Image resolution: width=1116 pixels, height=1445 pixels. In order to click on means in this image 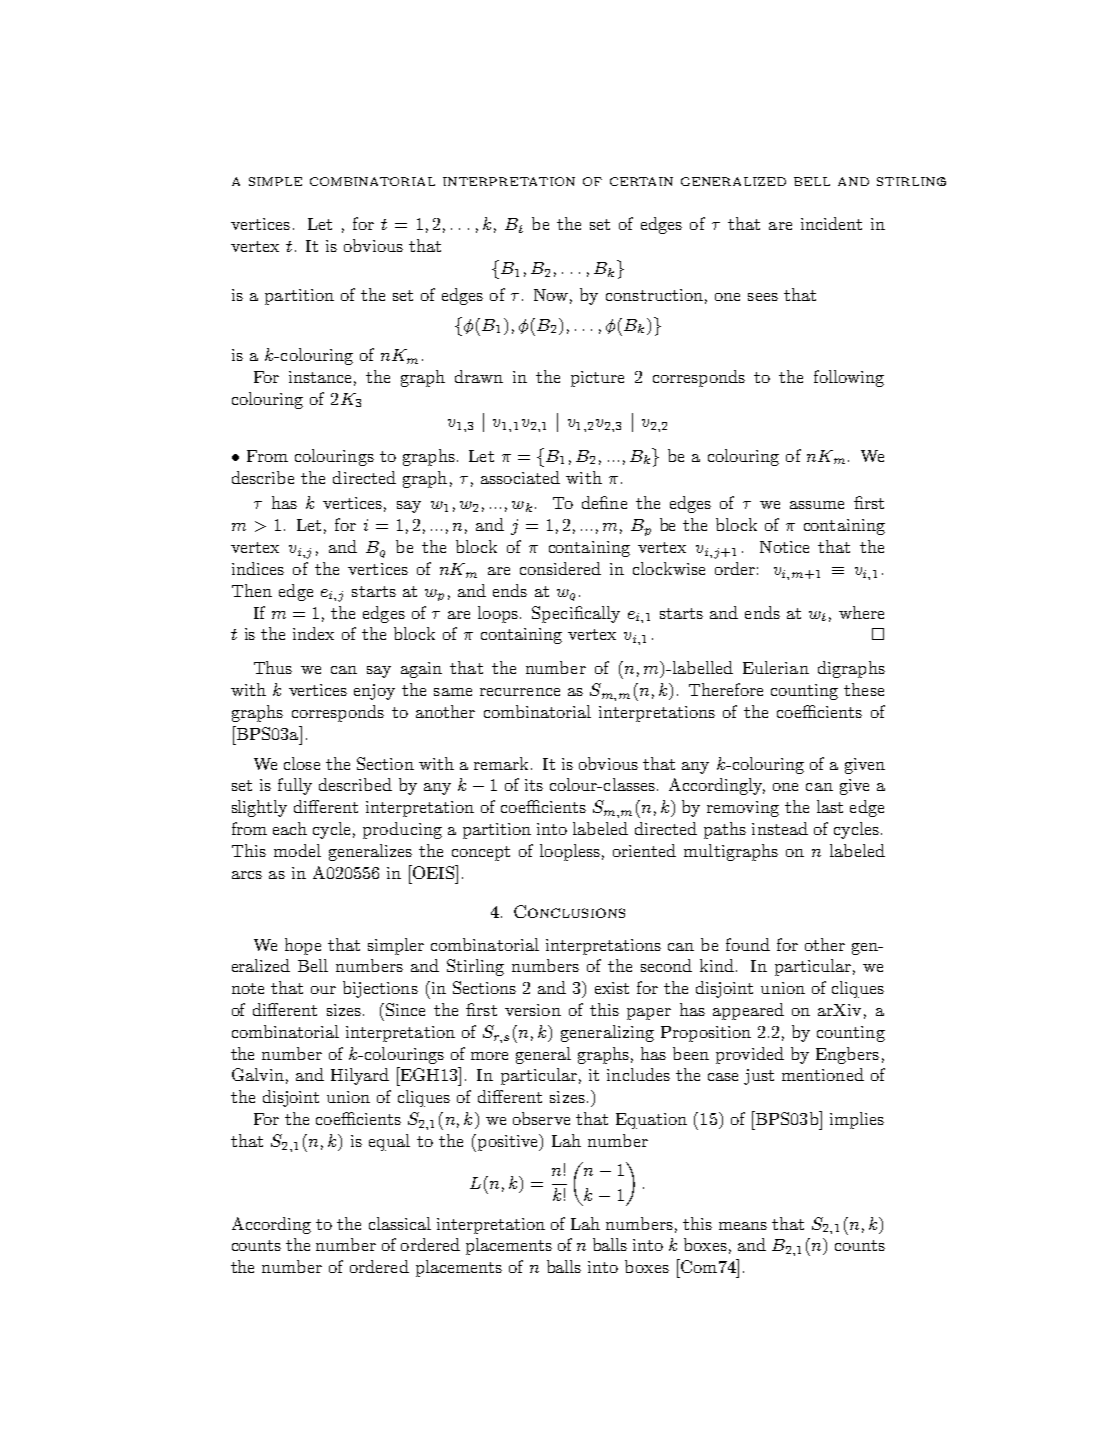, I will do `click(743, 1226)`.
